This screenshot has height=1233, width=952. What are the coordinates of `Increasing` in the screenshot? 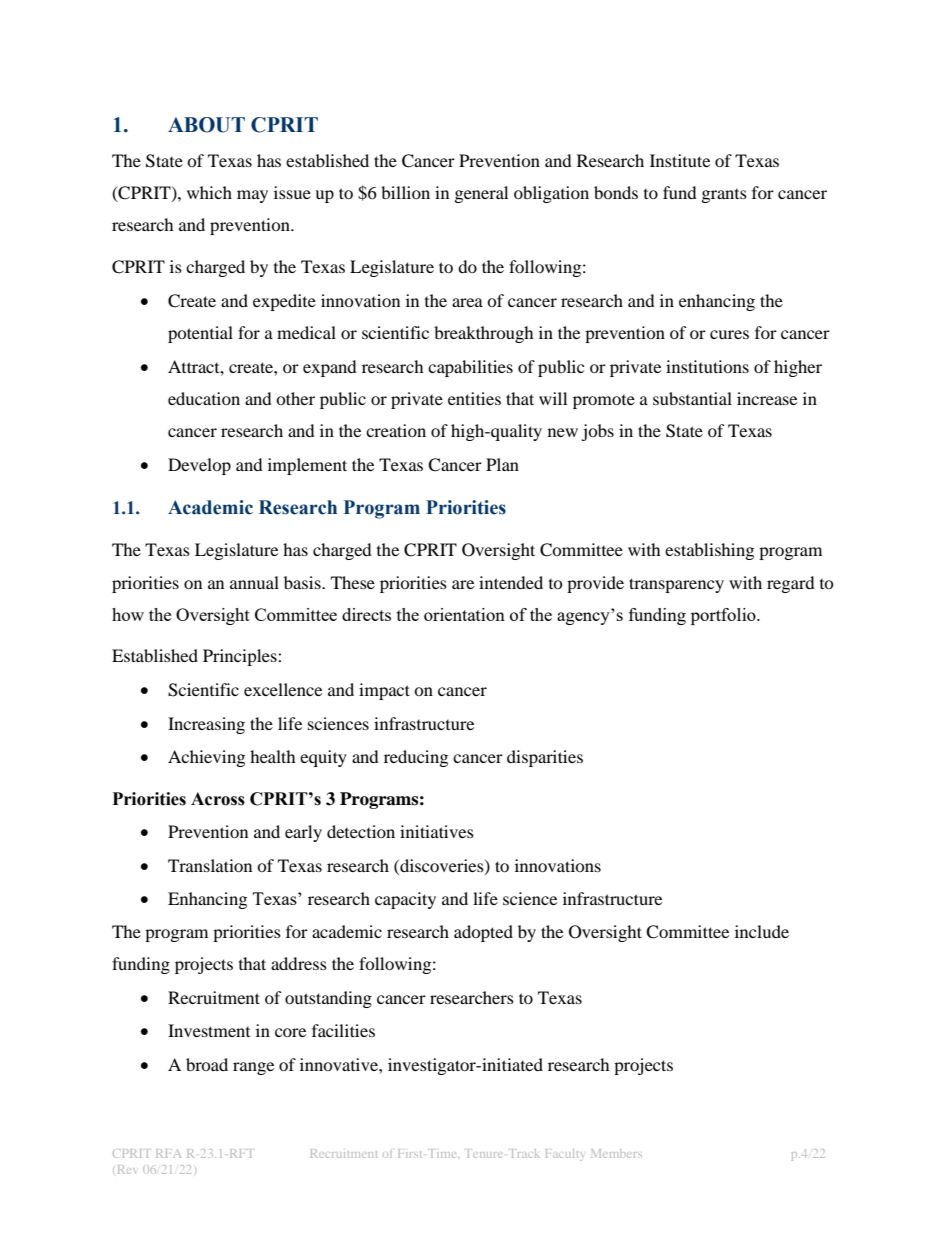 It's located at (206, 725).
